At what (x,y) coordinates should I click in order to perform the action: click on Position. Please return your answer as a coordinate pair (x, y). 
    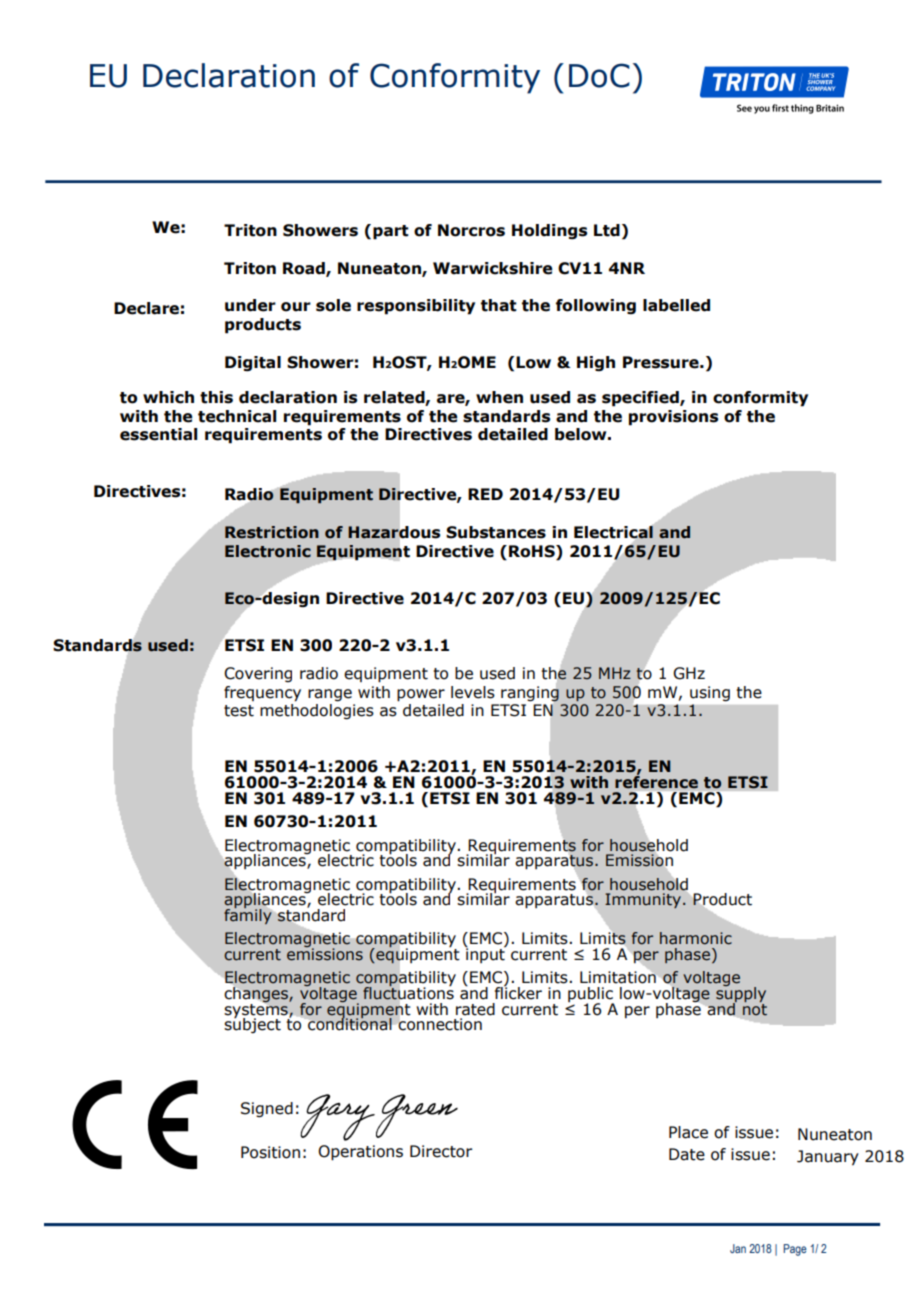
    Looking at the image, I should click on (270, 1152).
